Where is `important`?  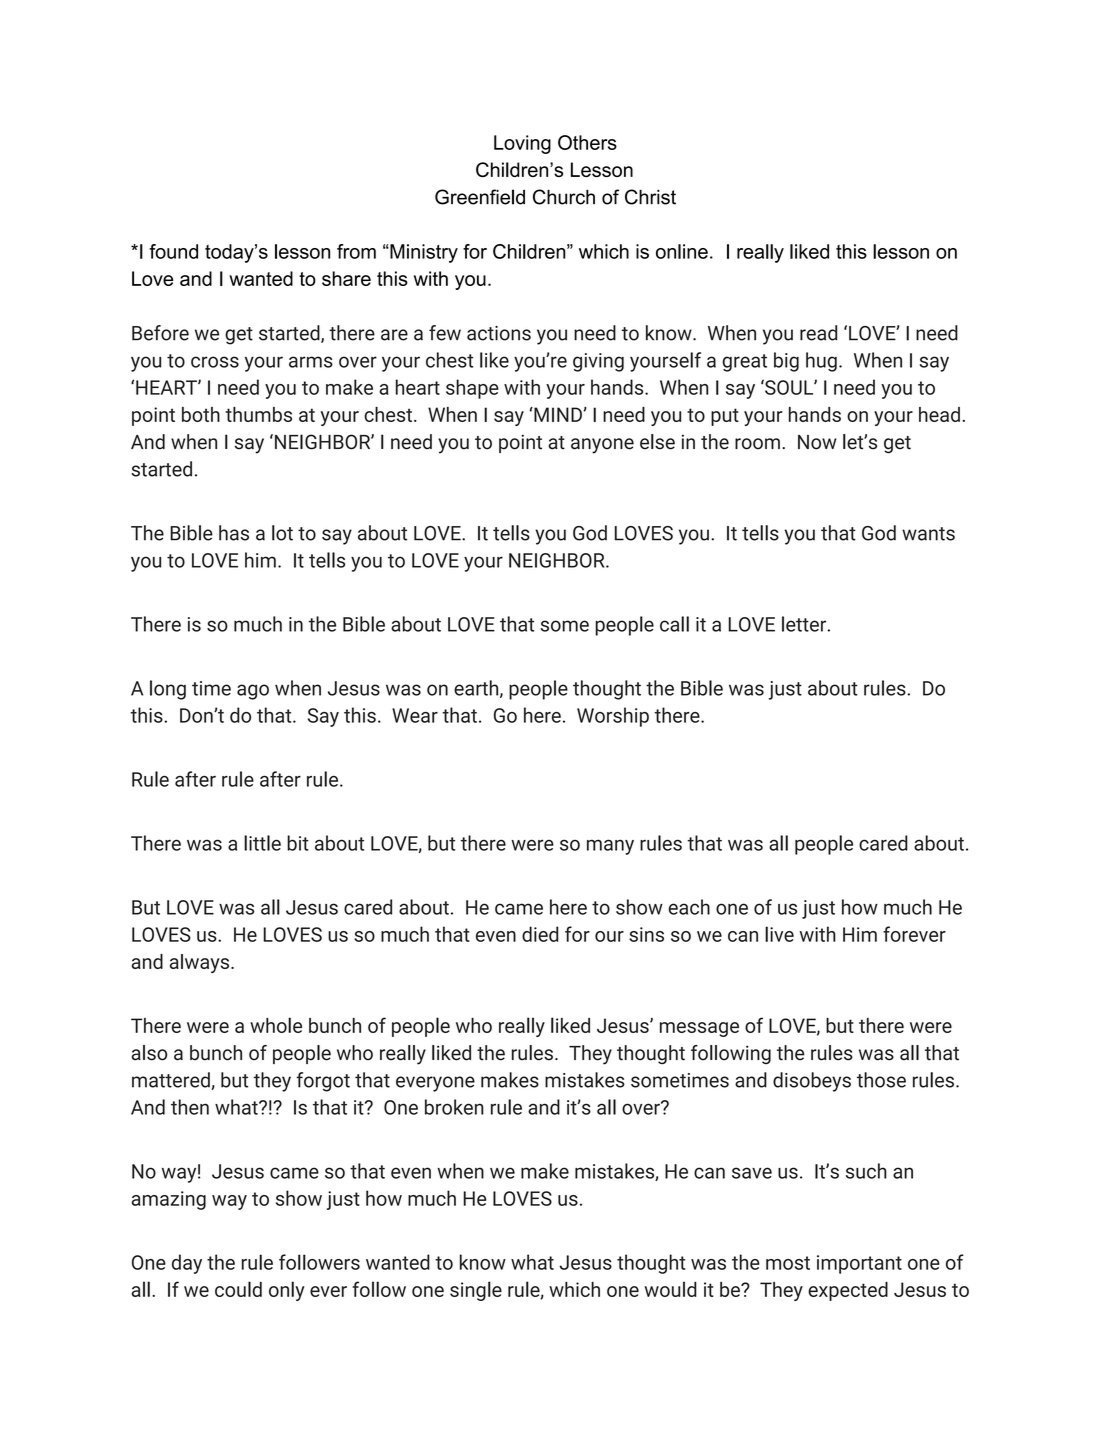
important is located at coordinates (859, 1264).
